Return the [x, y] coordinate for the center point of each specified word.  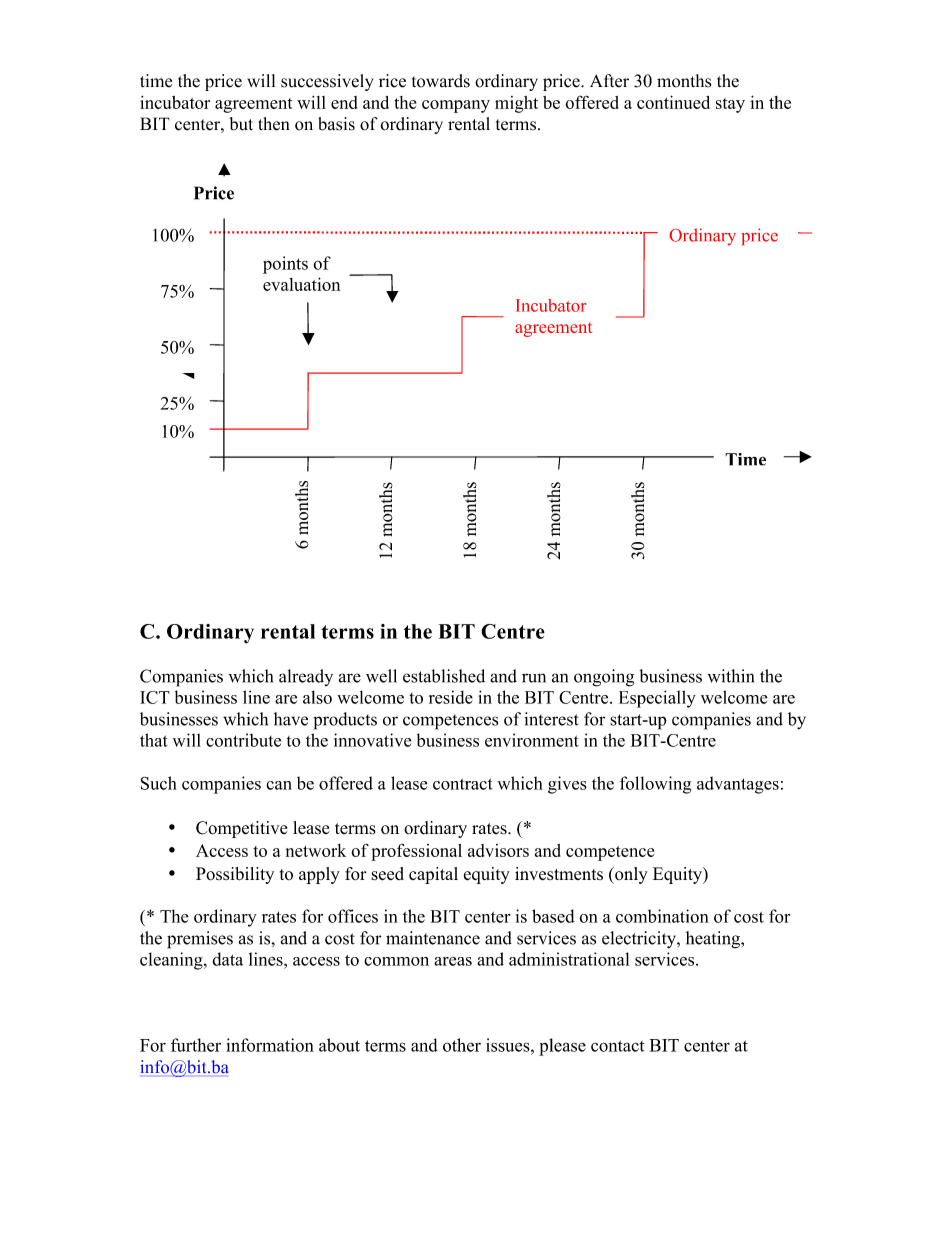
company [456, 106]
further [196, 1045]
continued [673, 102]
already [306, 677]
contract [463, 784]
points [285, 265]
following [655, 785]
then [274, 124]
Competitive [241, 829]
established [444, 676]
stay [730, 105]
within [731, 676]
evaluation [302, 284]
